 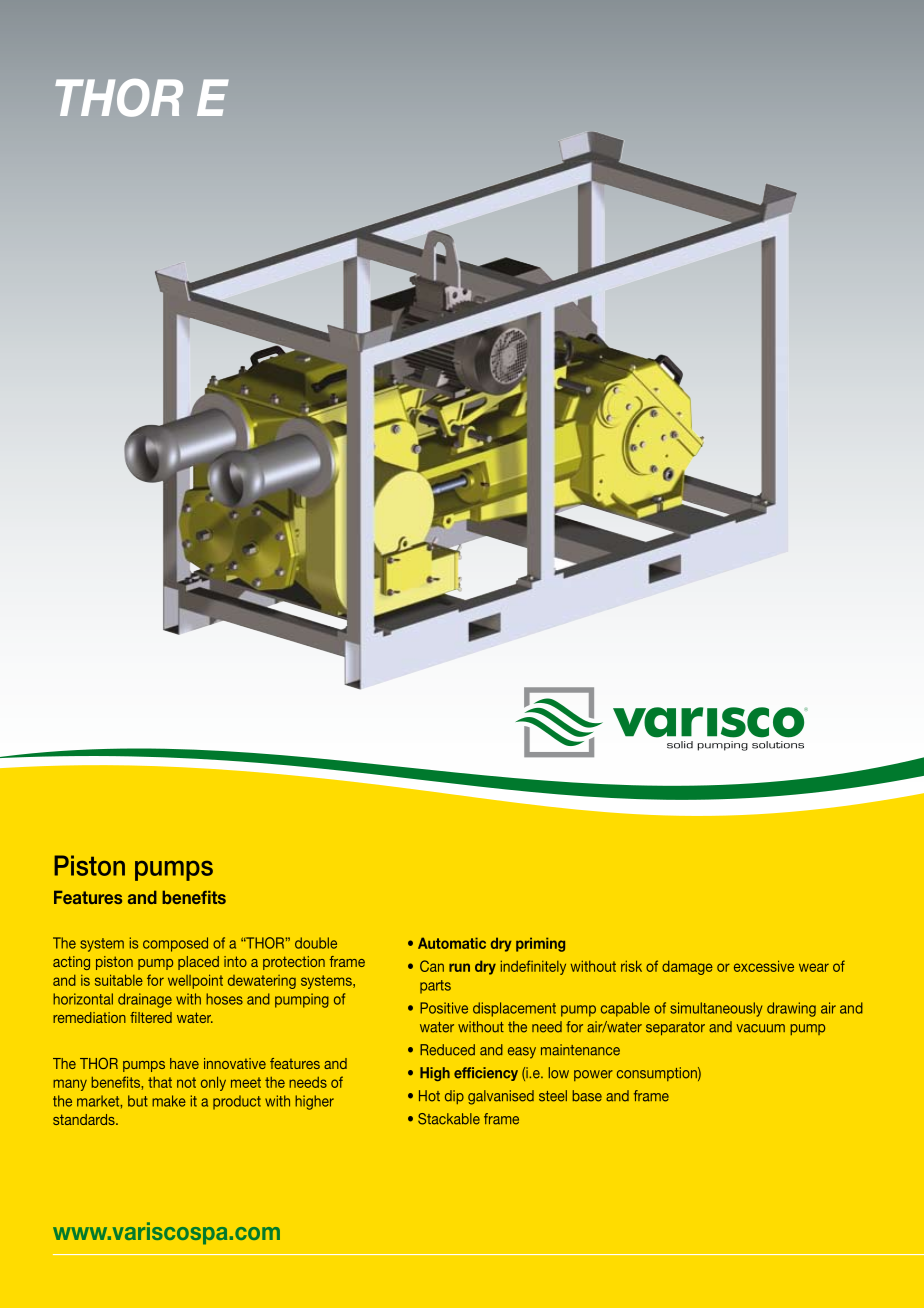 I want to click on filtered, so click(x=151, y=1017).
